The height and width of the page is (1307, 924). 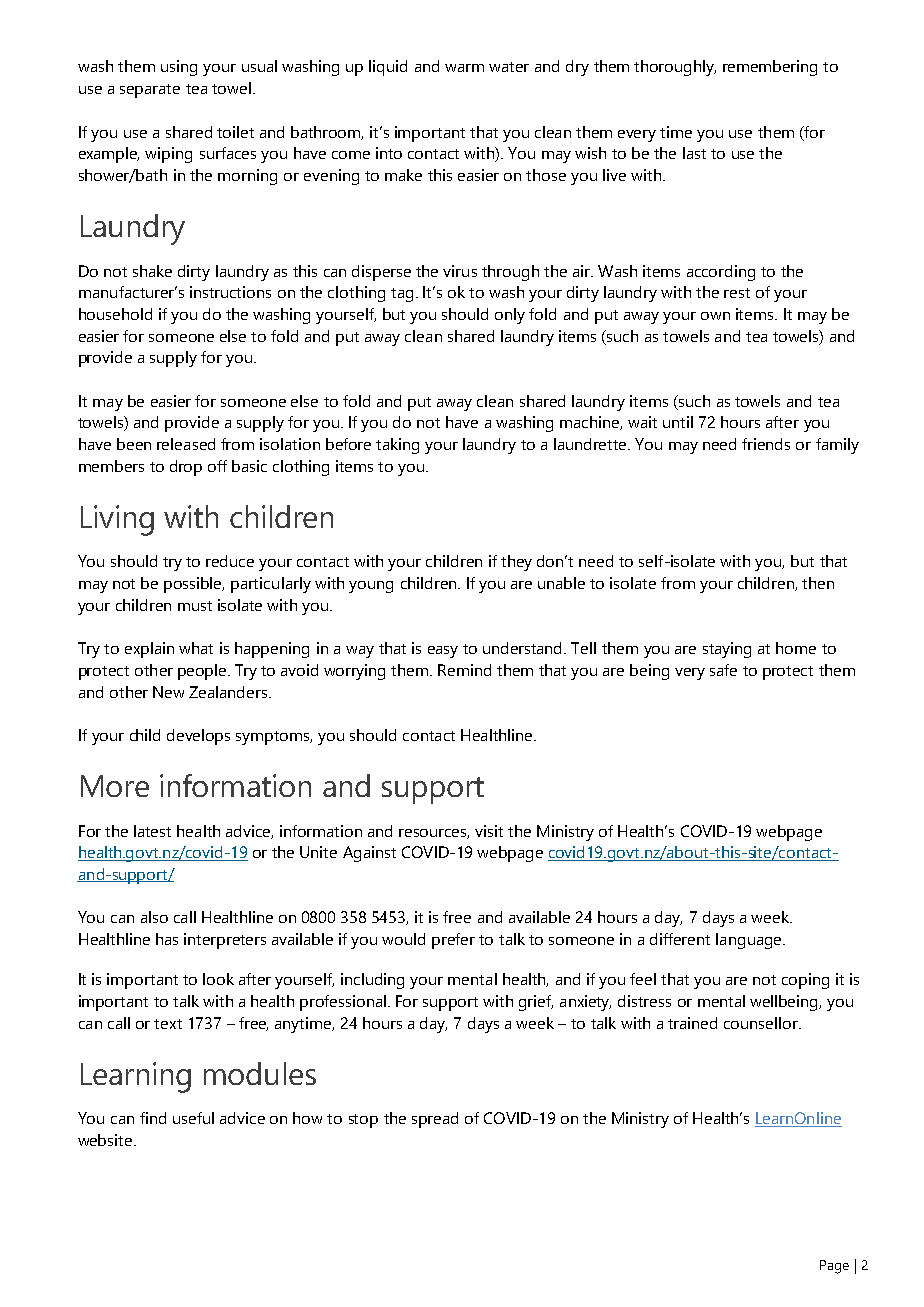 What do you see at coordinates (435, 1120) in the page?
I see `spread` at bounding box center [435, 1120].
